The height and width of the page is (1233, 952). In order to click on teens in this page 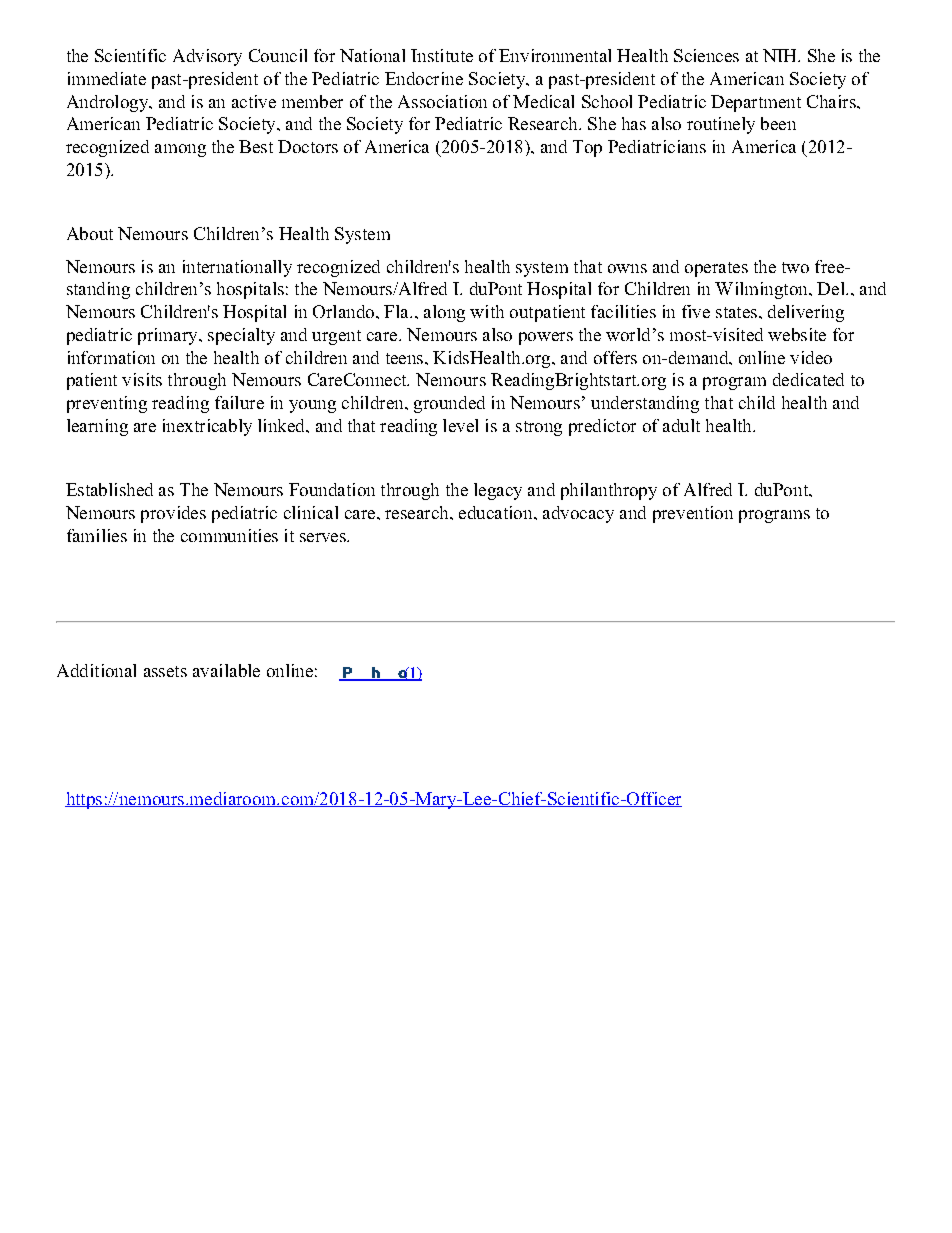, I will do `click(406, 358)`.
